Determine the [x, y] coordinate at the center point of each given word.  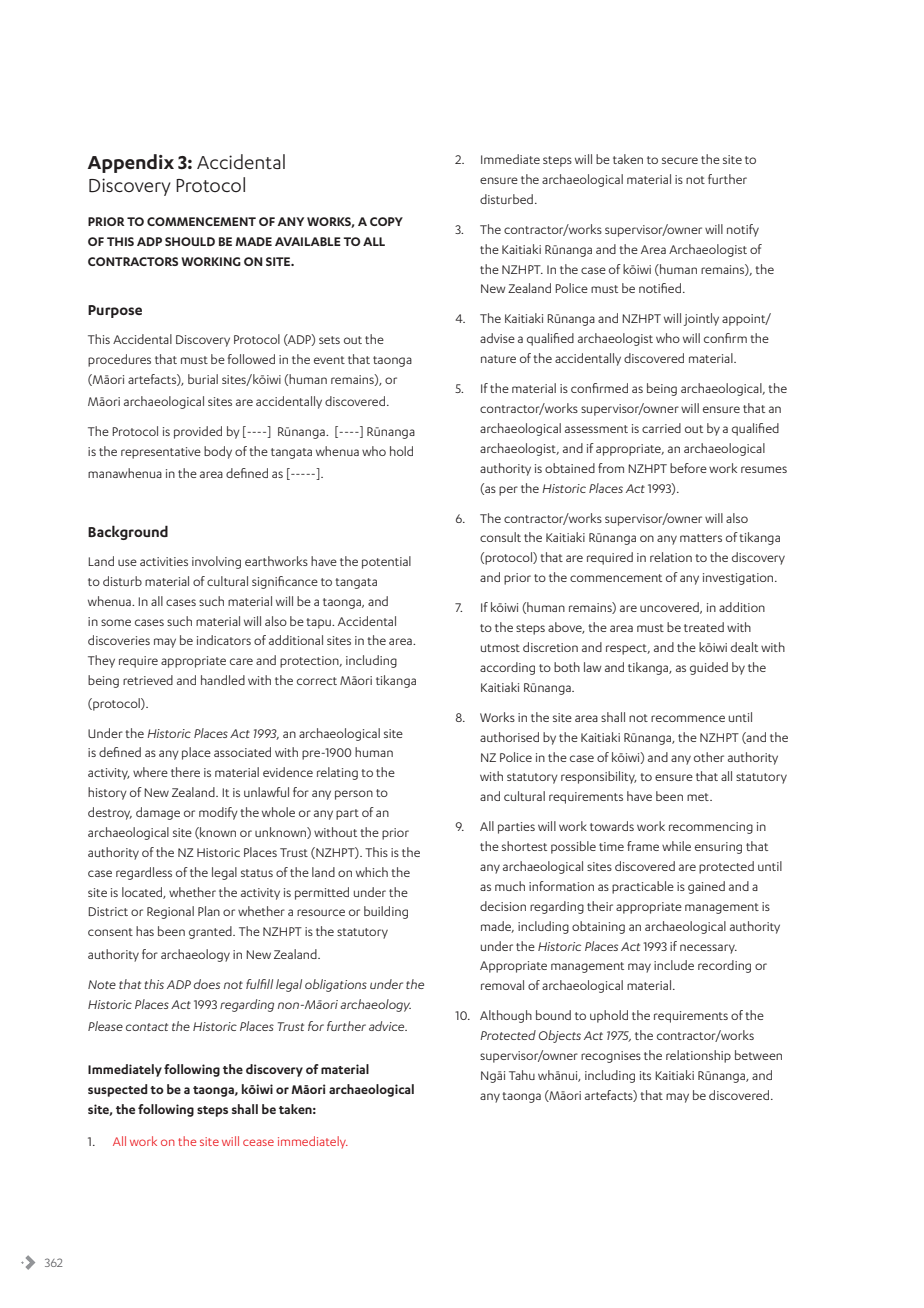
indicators [224, 640]
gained [706, 887]
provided [198, 432]
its [645, 1075]
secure [680, 160]
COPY [386, 221]
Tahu [522, 1075]
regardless [144, 873]
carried [661, 428]
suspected [118, 1090]
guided [709, 668]
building [386, 912]
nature [498, 359]
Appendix [131, 163]
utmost [500, 648]
